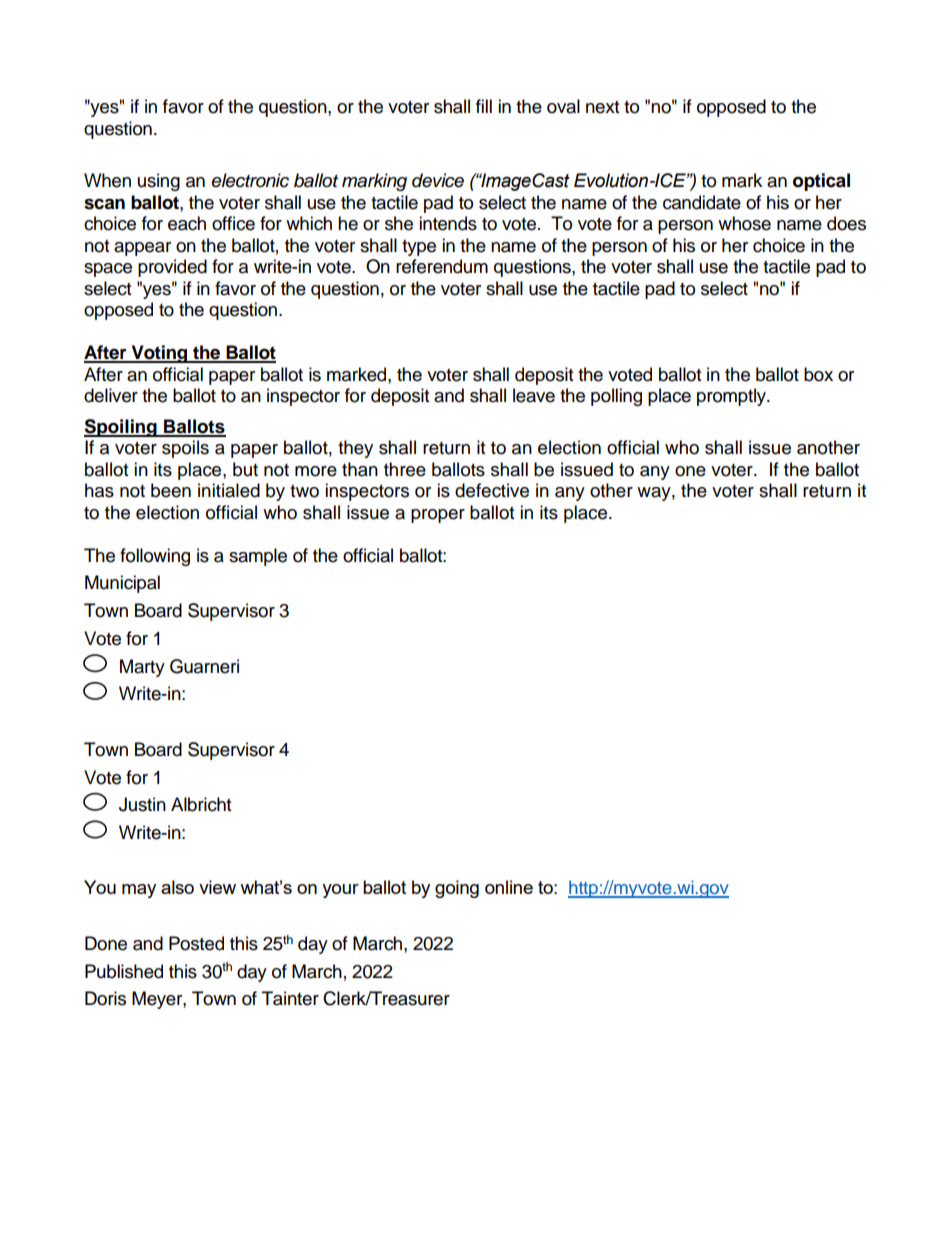 Image resolution: width=952 pixels, height=1233 pixels. I want to click on leave, so click(534, 395).
